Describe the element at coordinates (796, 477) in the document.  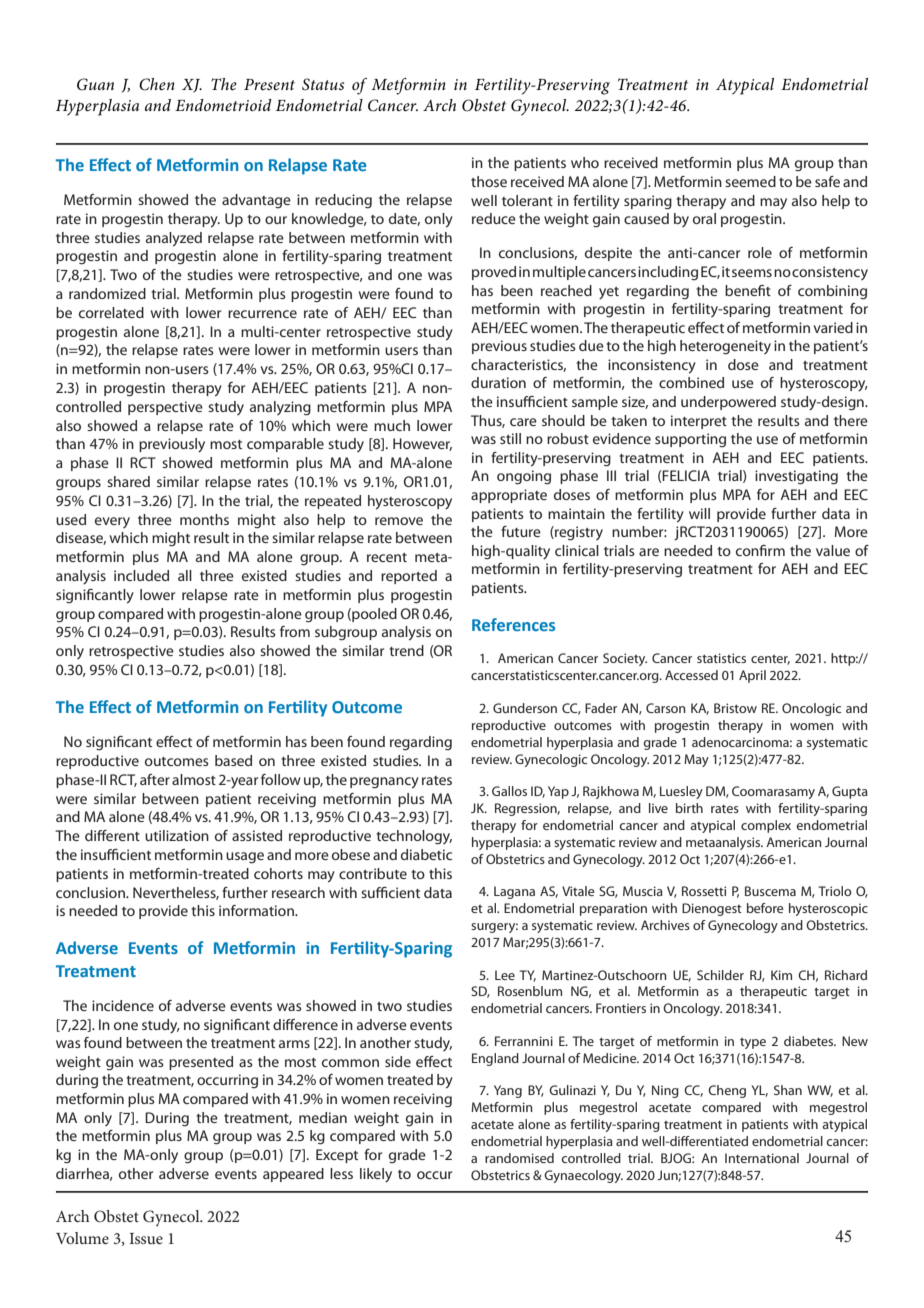
I see `investigating` at that location.
